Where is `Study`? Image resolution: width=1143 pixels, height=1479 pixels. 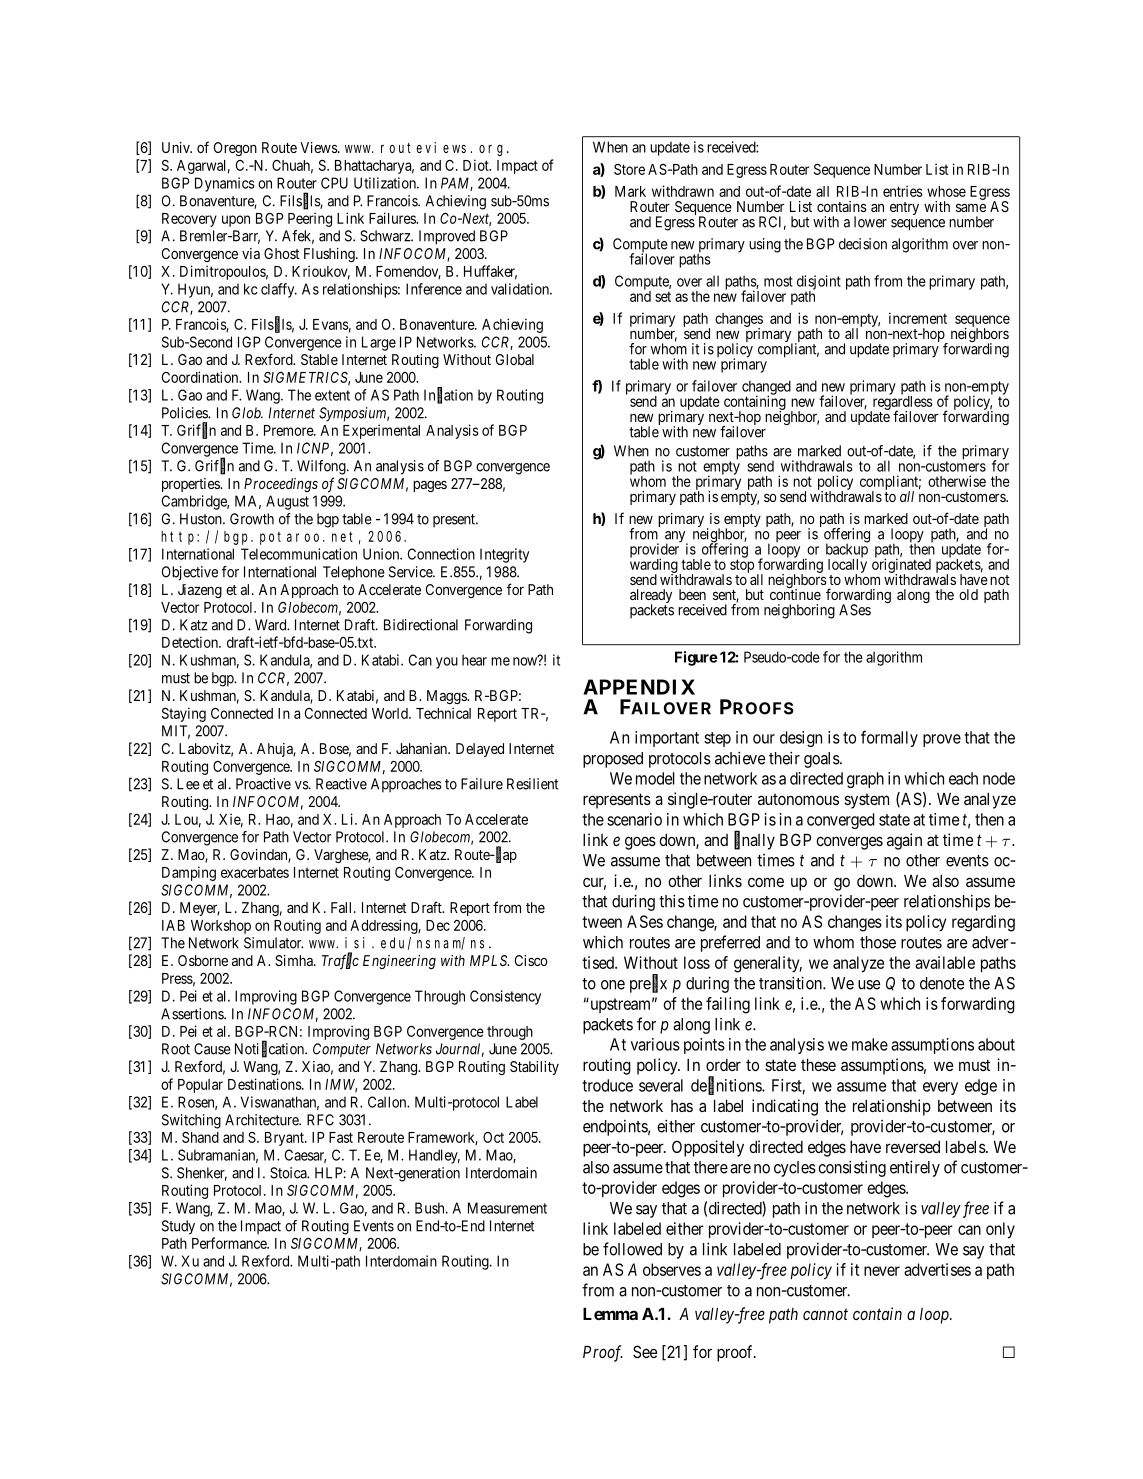 Study is located at coordinates (178, 1227).
